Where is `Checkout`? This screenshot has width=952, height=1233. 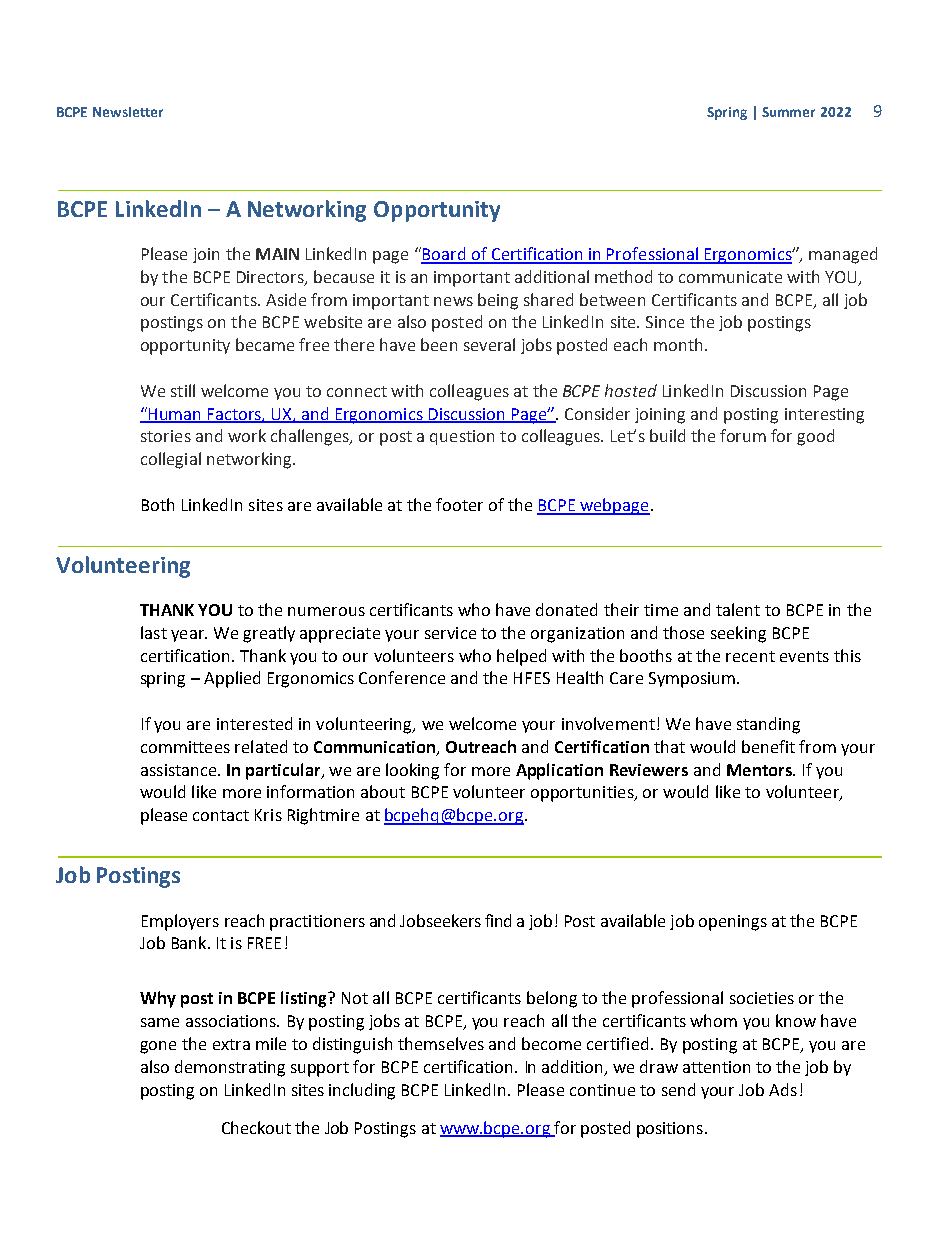 Checkout is located at coordinates (256, 1127).
